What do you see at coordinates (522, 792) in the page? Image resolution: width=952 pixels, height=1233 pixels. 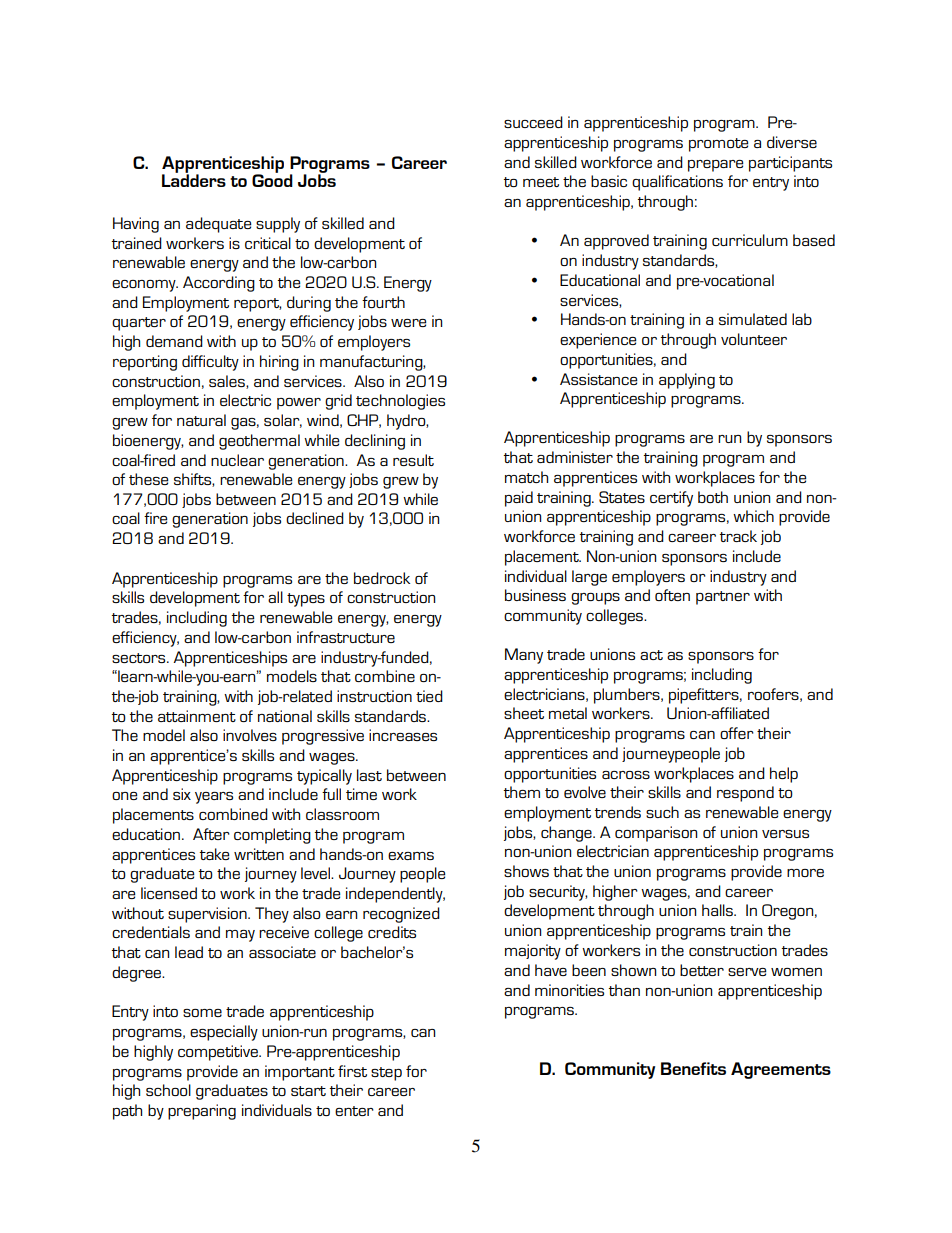 I see `them` at bounding box center [522, 792].
